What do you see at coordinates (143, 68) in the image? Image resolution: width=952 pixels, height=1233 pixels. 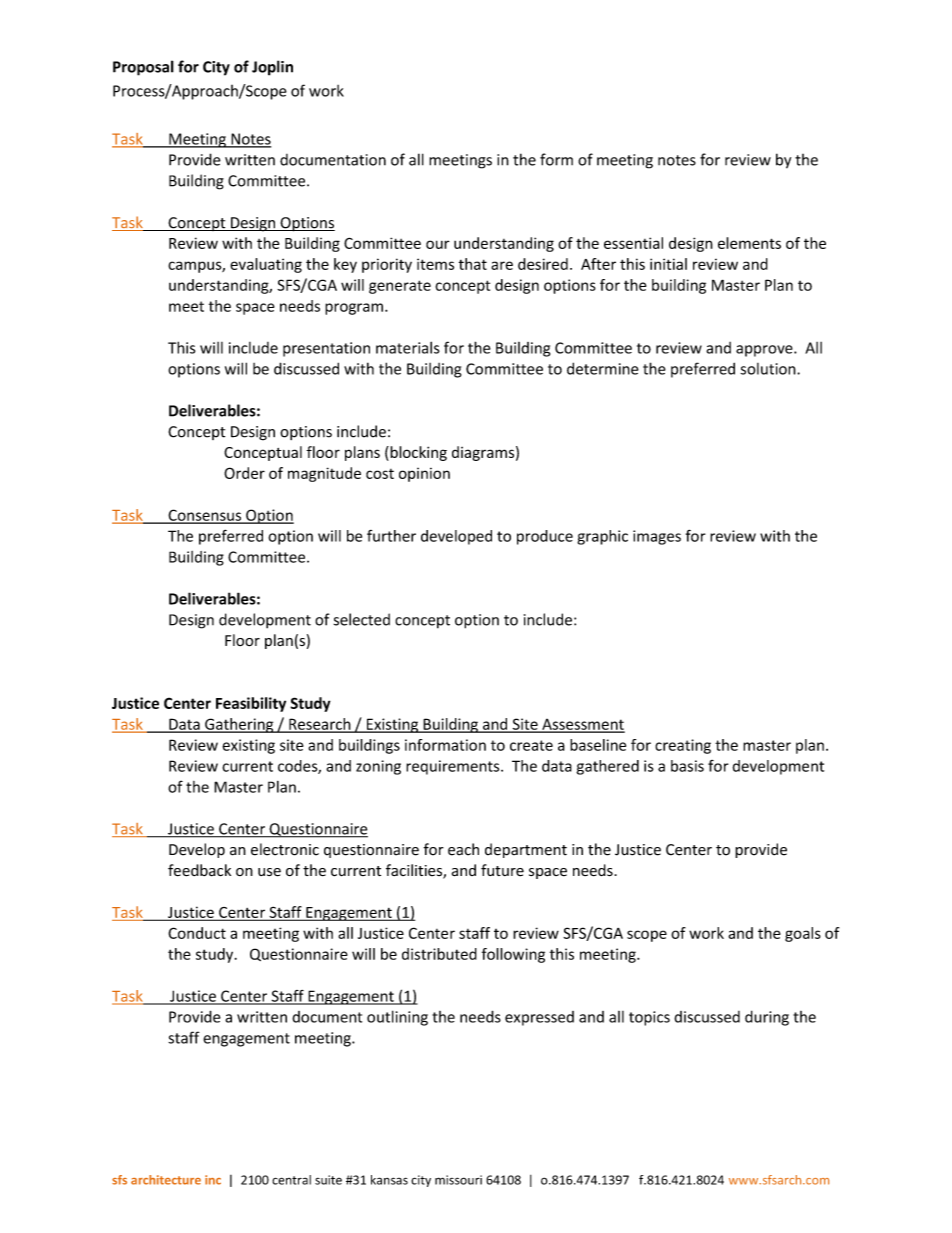 I see `Proposal` at bounding box center [143, 68].
